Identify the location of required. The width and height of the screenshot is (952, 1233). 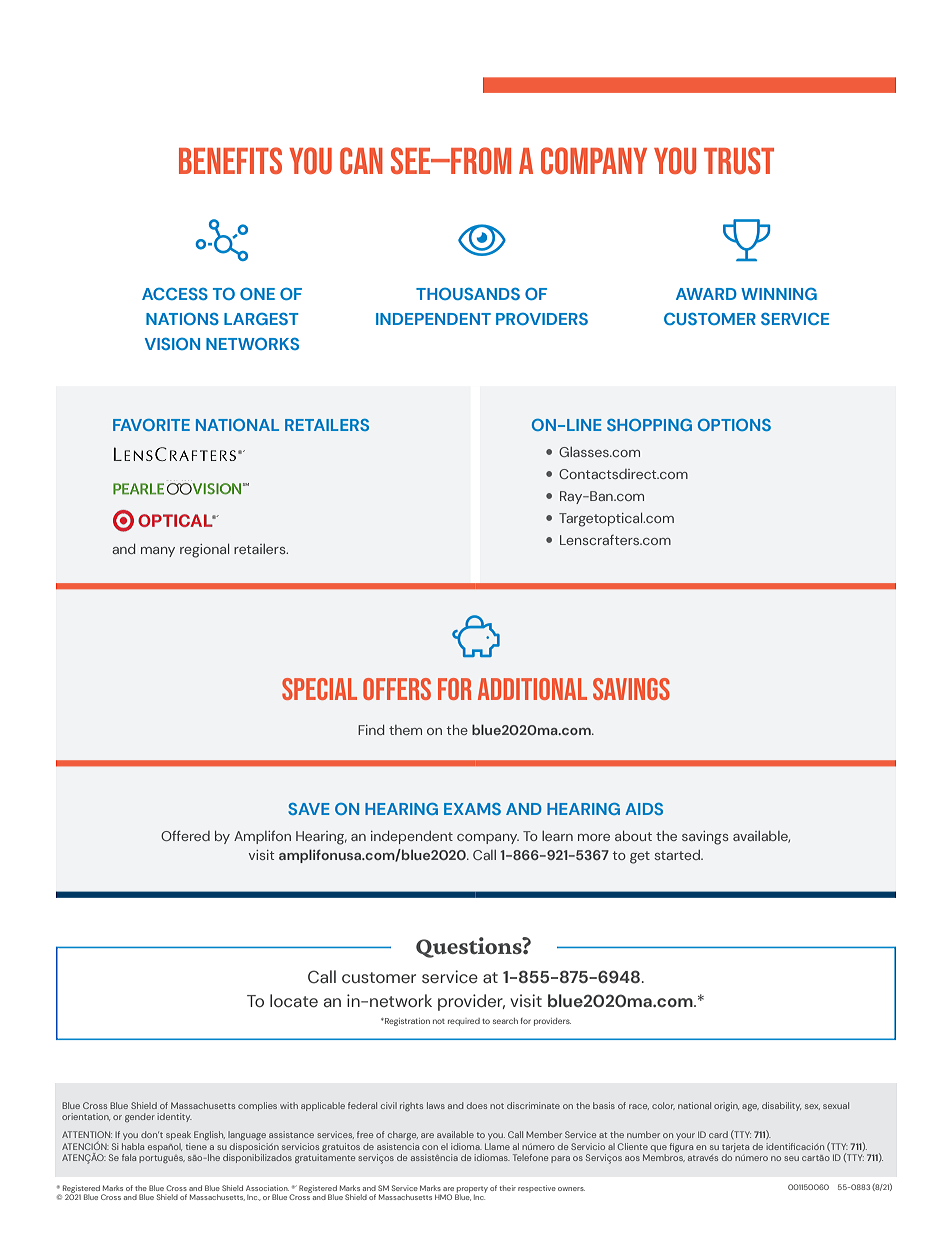
(464, 1022).
